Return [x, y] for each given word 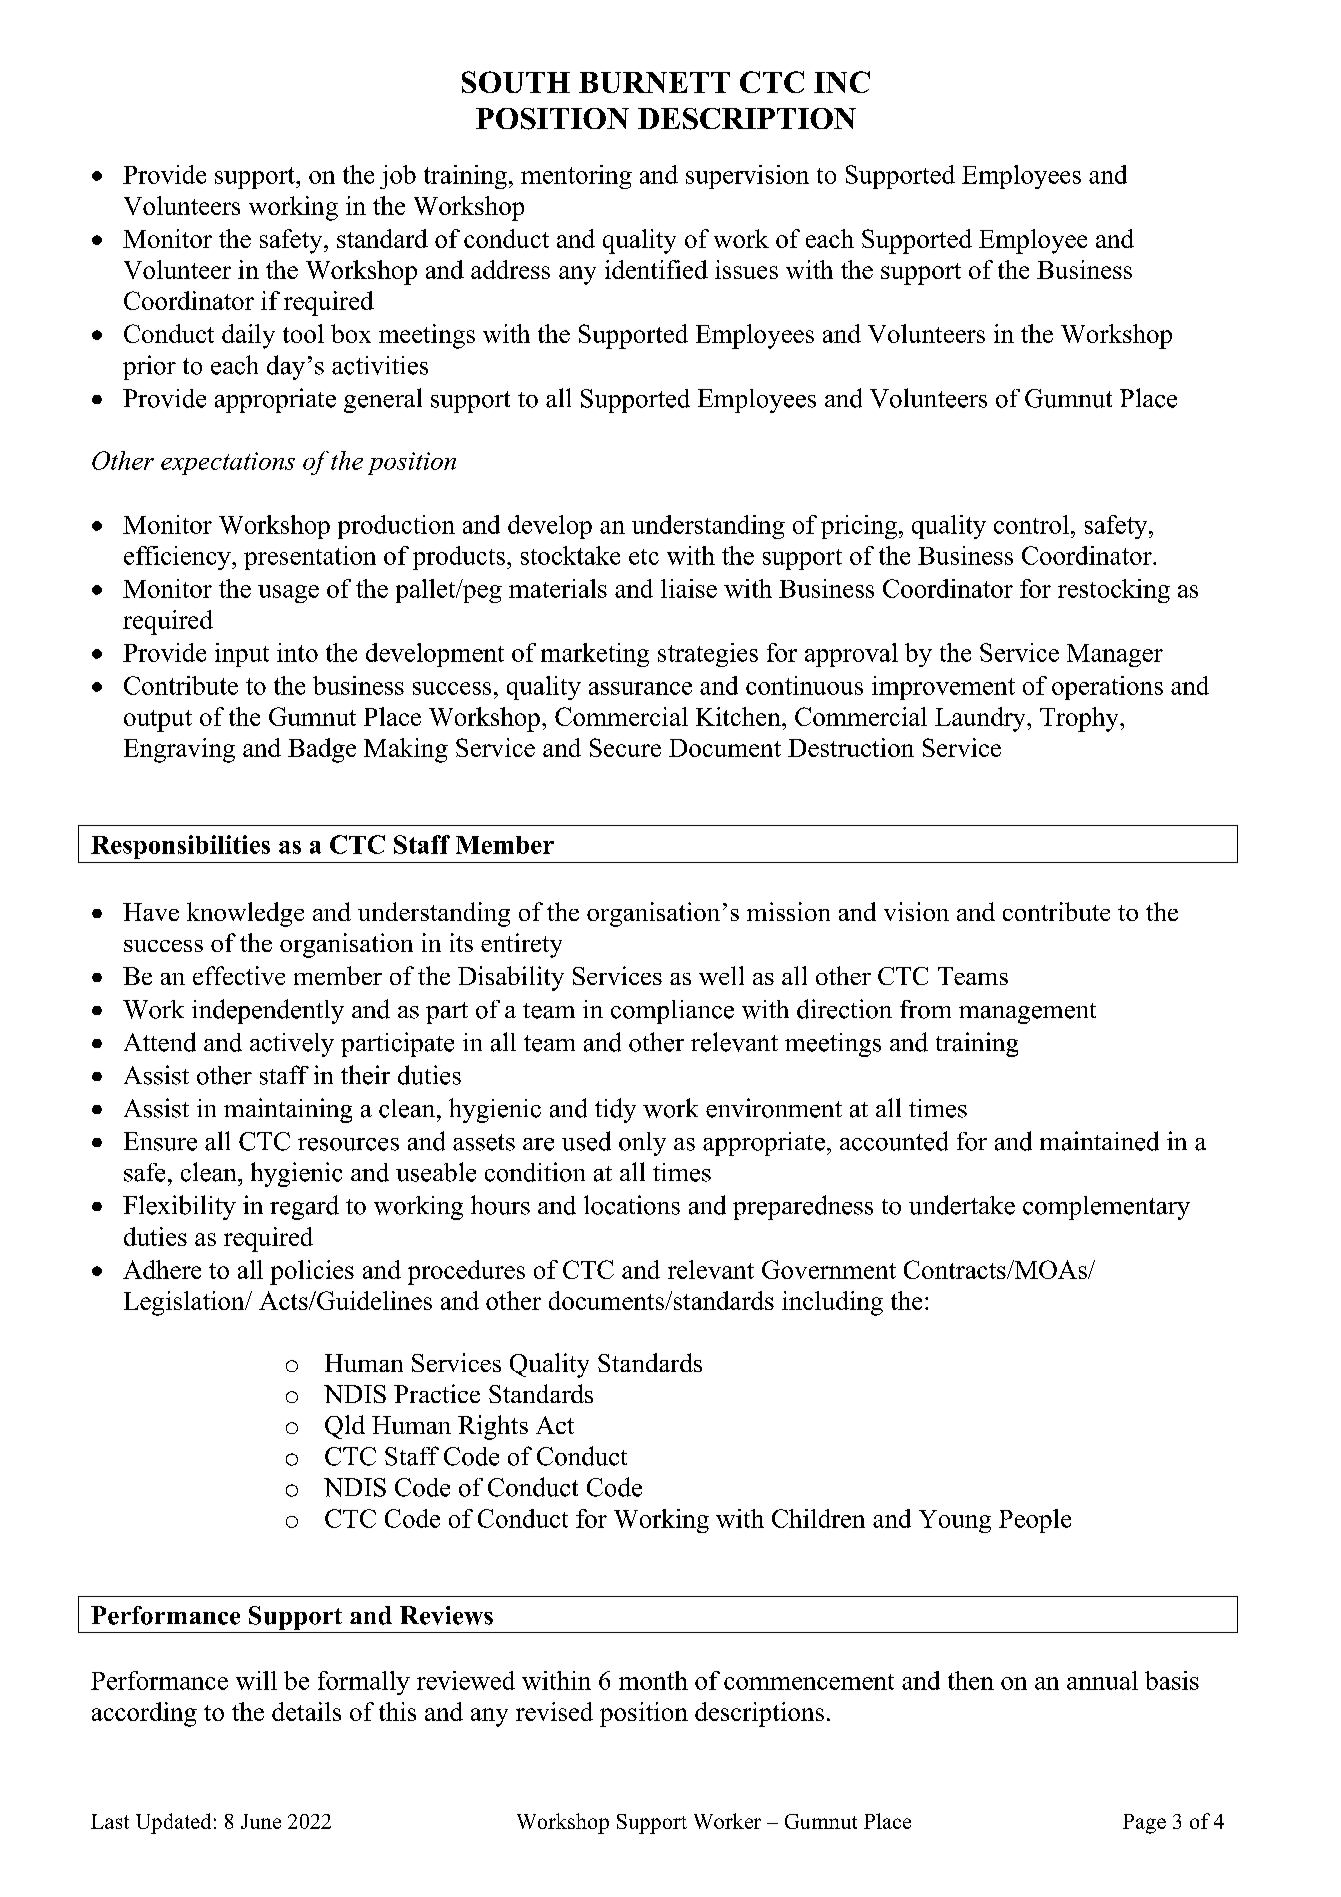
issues [746, 269]
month [653, 1680]
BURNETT [654, 82]
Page [1144, 1824]
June [261, 1821]
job [398, 177]
